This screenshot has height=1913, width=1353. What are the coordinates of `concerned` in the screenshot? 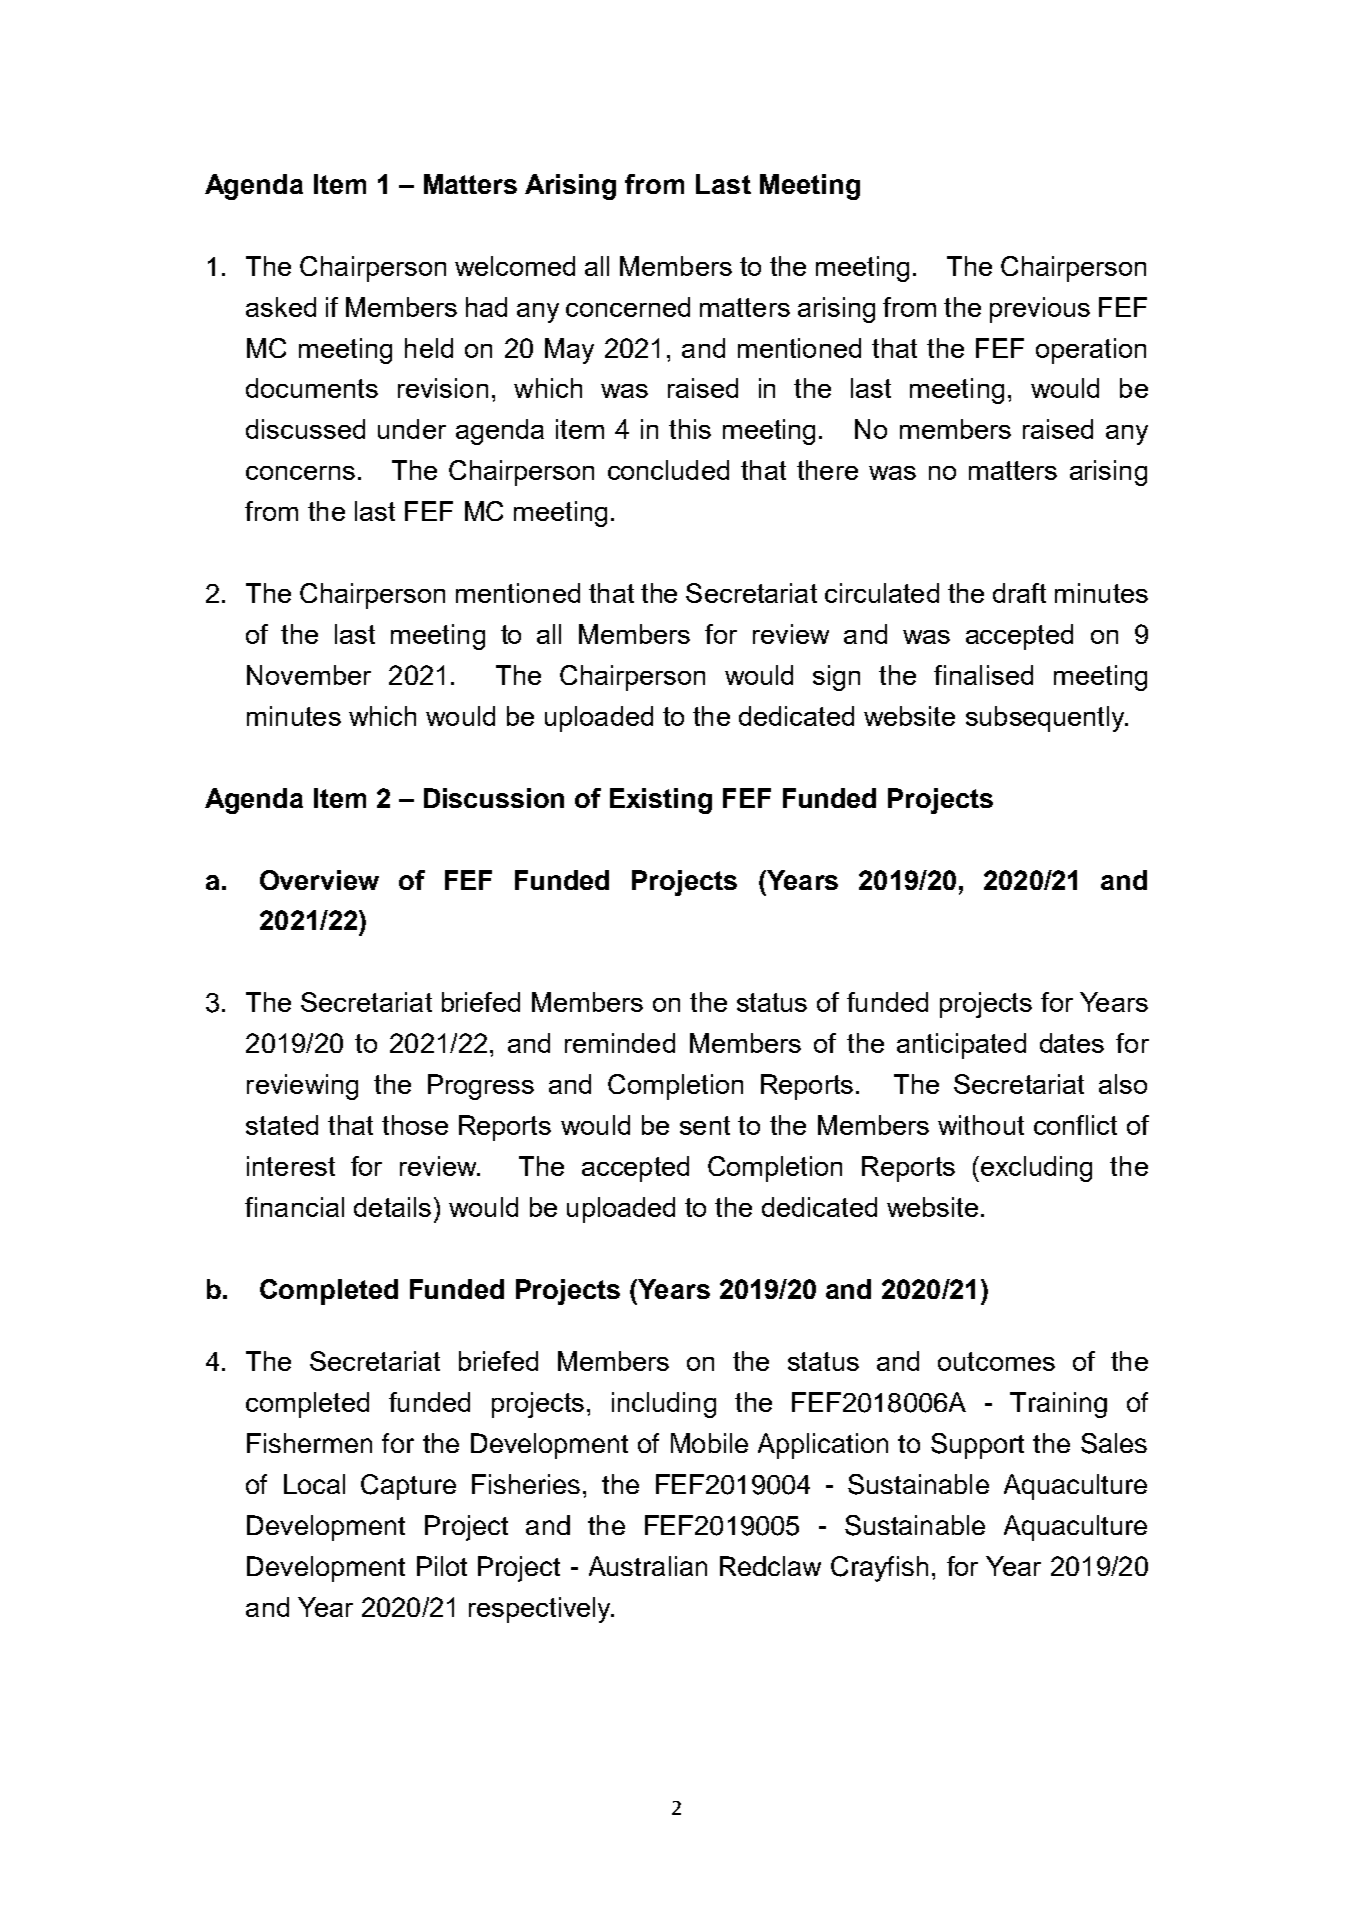 It's located at (628, 307).
